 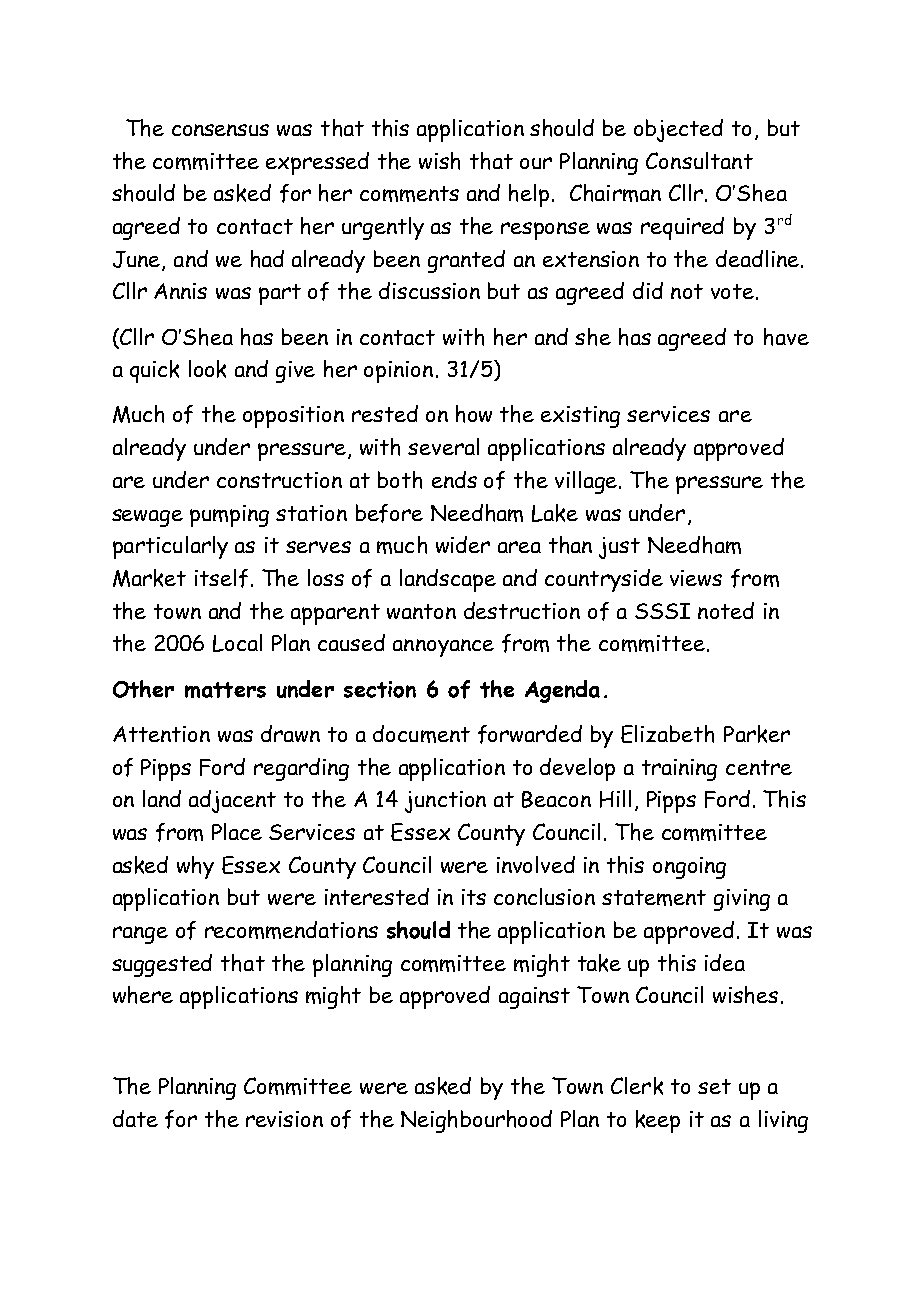 I want to click on revision, so click(x=284, y=1119).
